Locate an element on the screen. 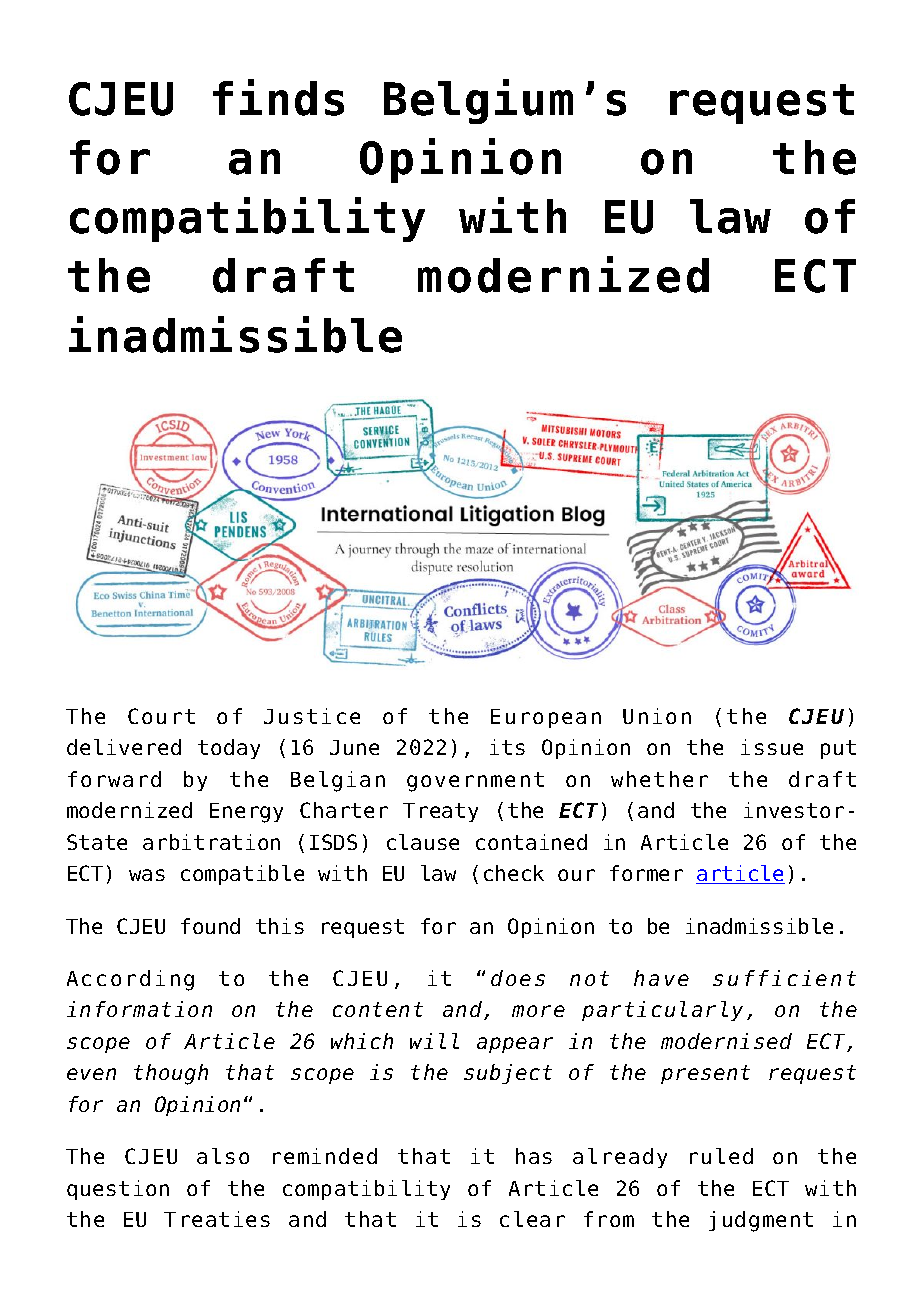 Image resolution: width=924 pixels, height=1308 pixels. Union is located at coordinates (657, 716).
